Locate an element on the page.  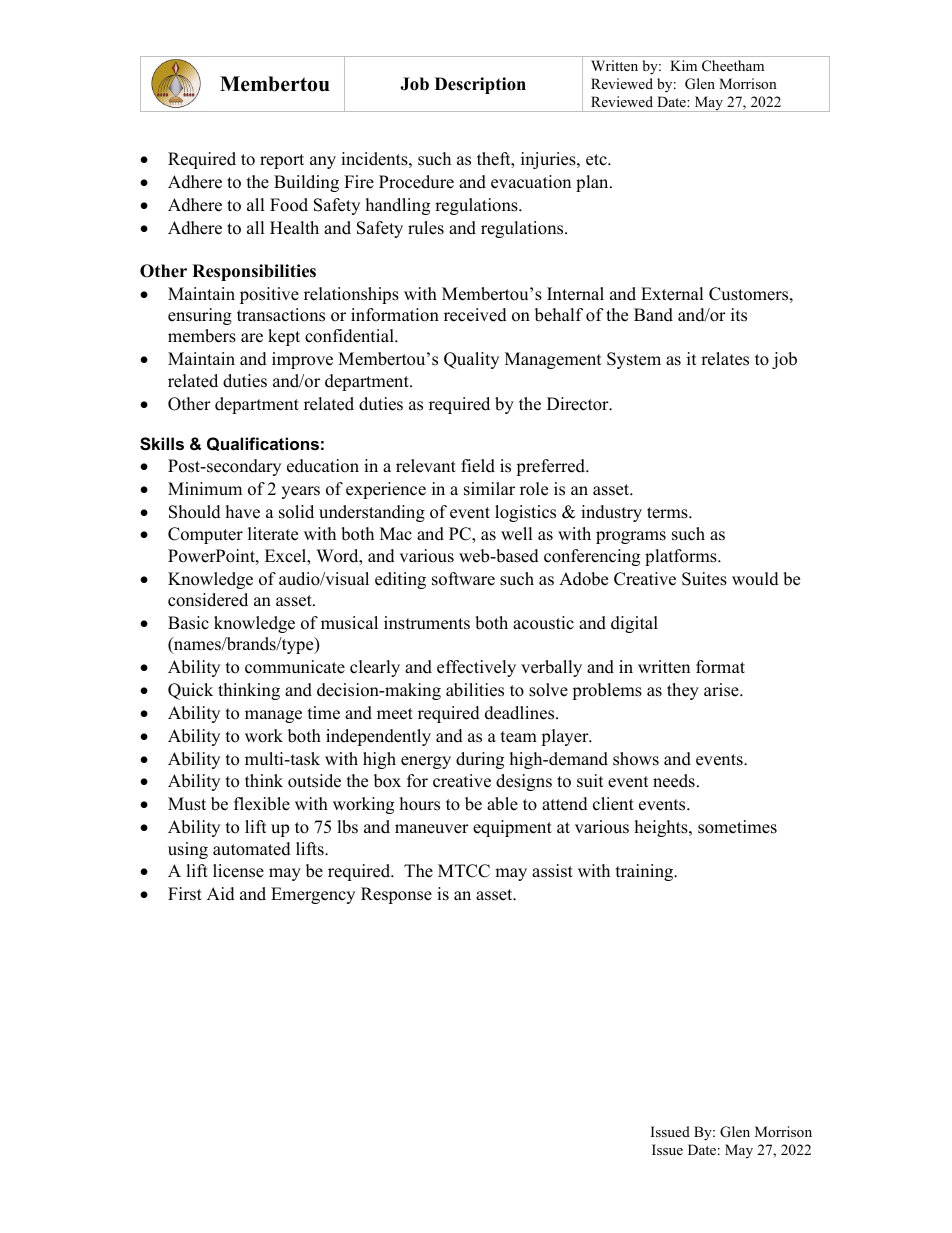
training is located at coordinates (646, 872).
